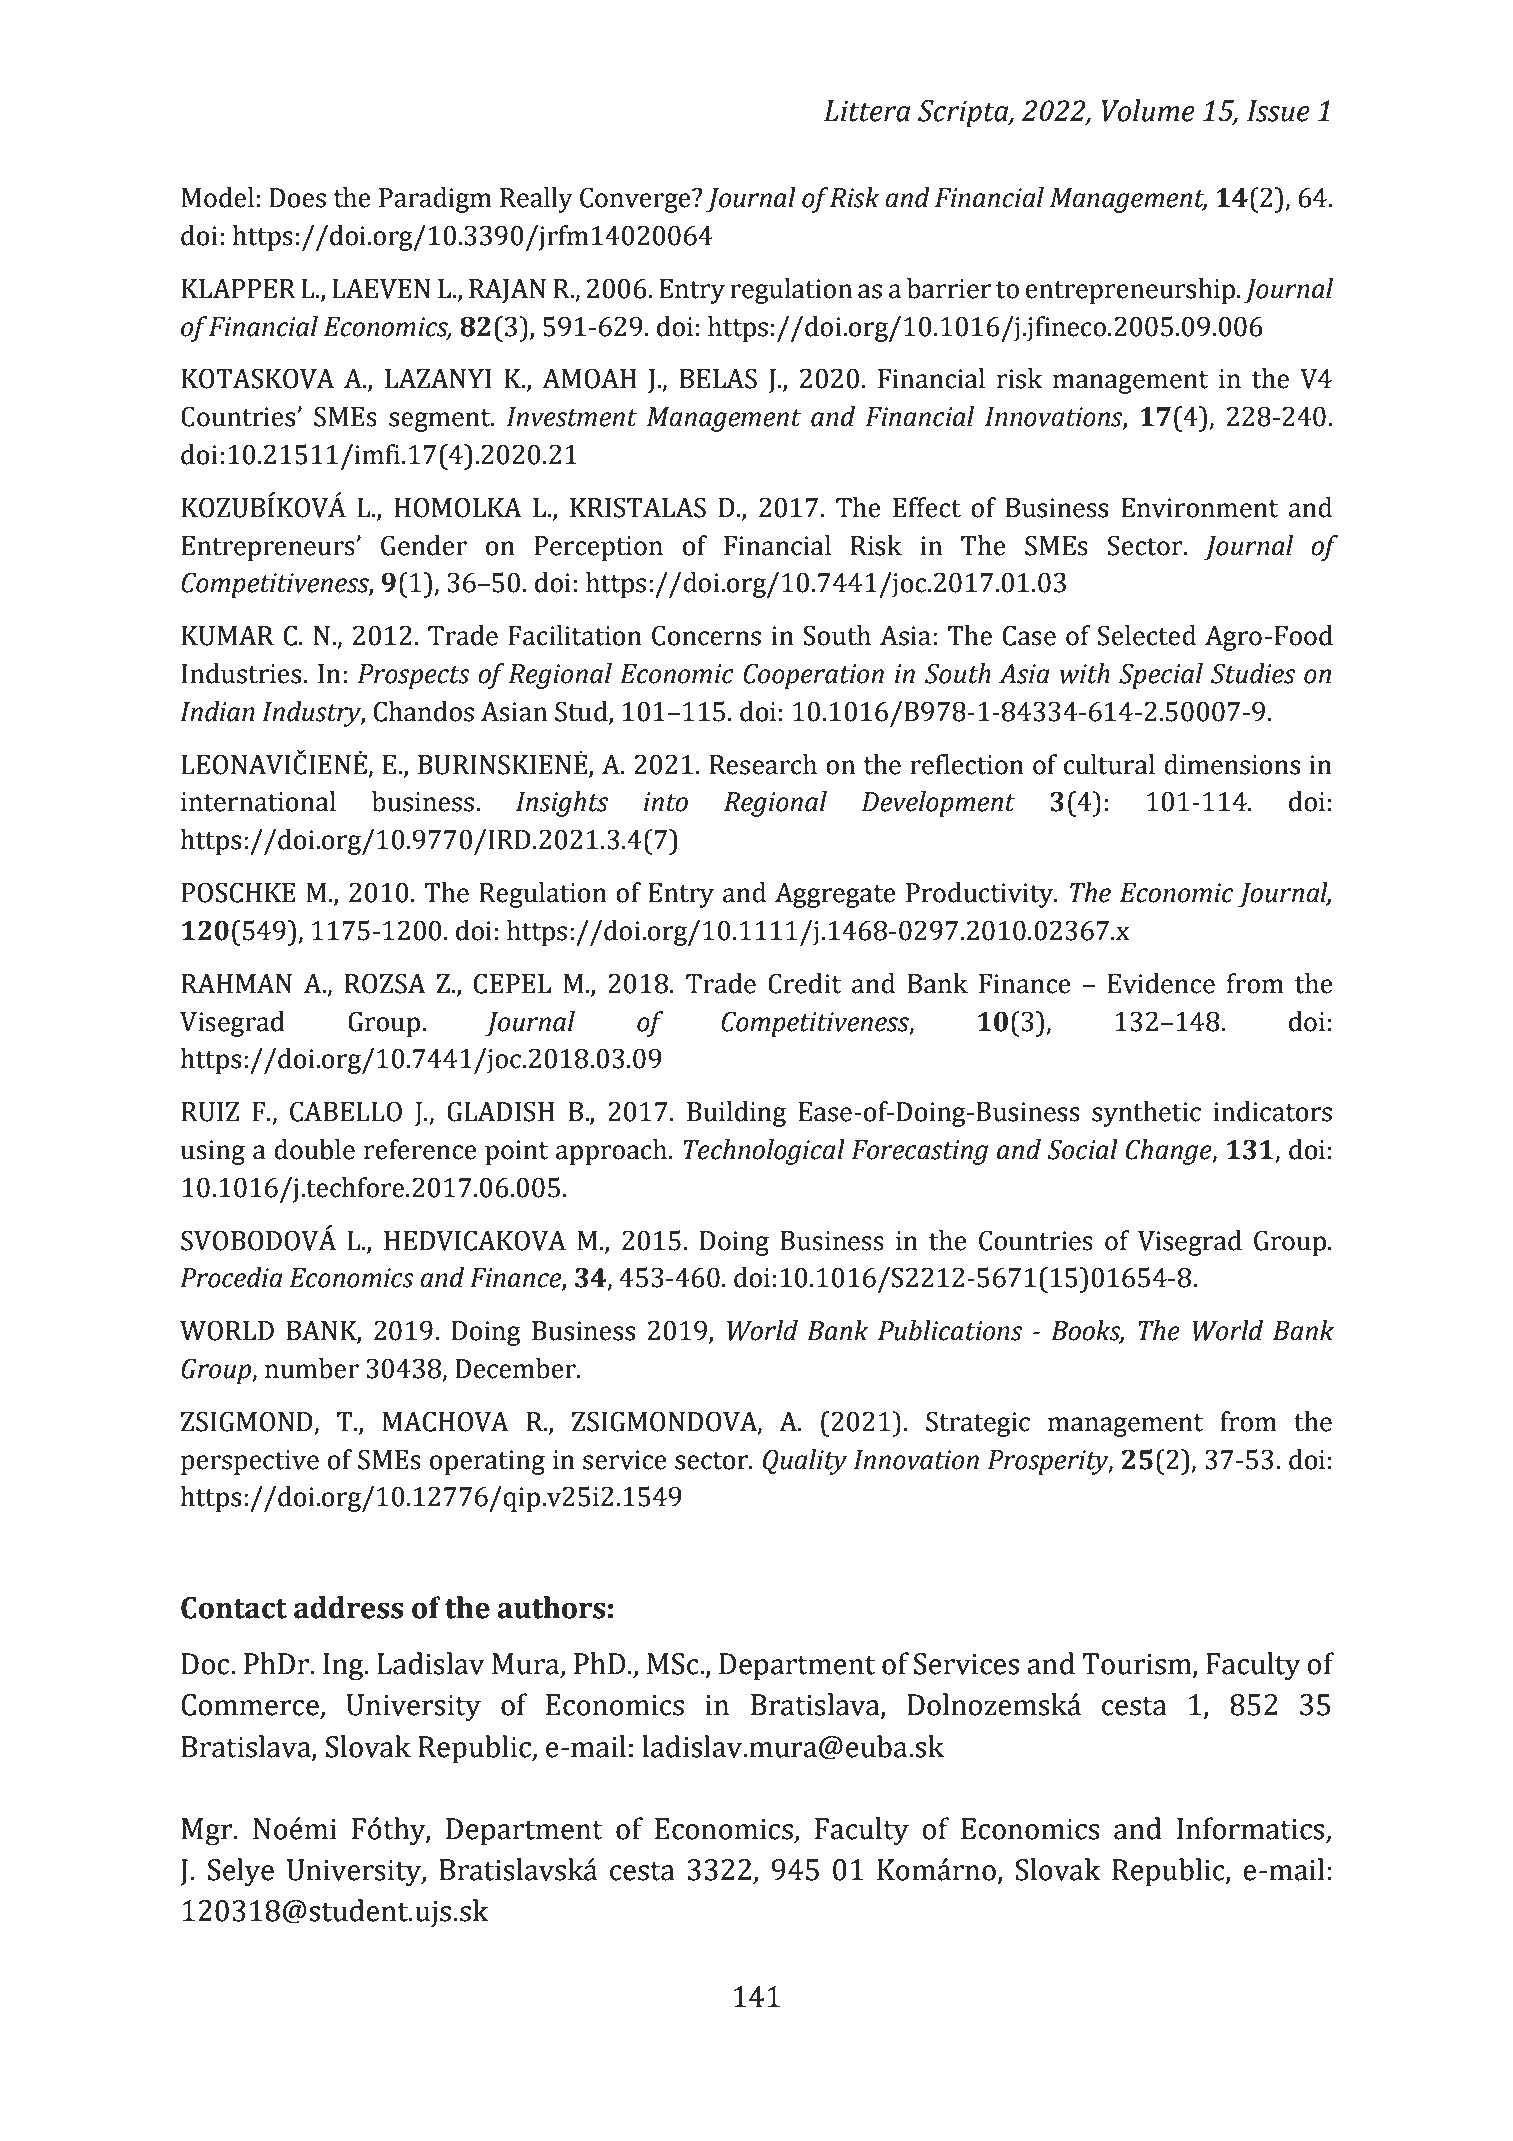 The image size is (1513, 2141). Describe the element at coordinates (551, 1607) in the screenshot. I see `authors` at that location.
